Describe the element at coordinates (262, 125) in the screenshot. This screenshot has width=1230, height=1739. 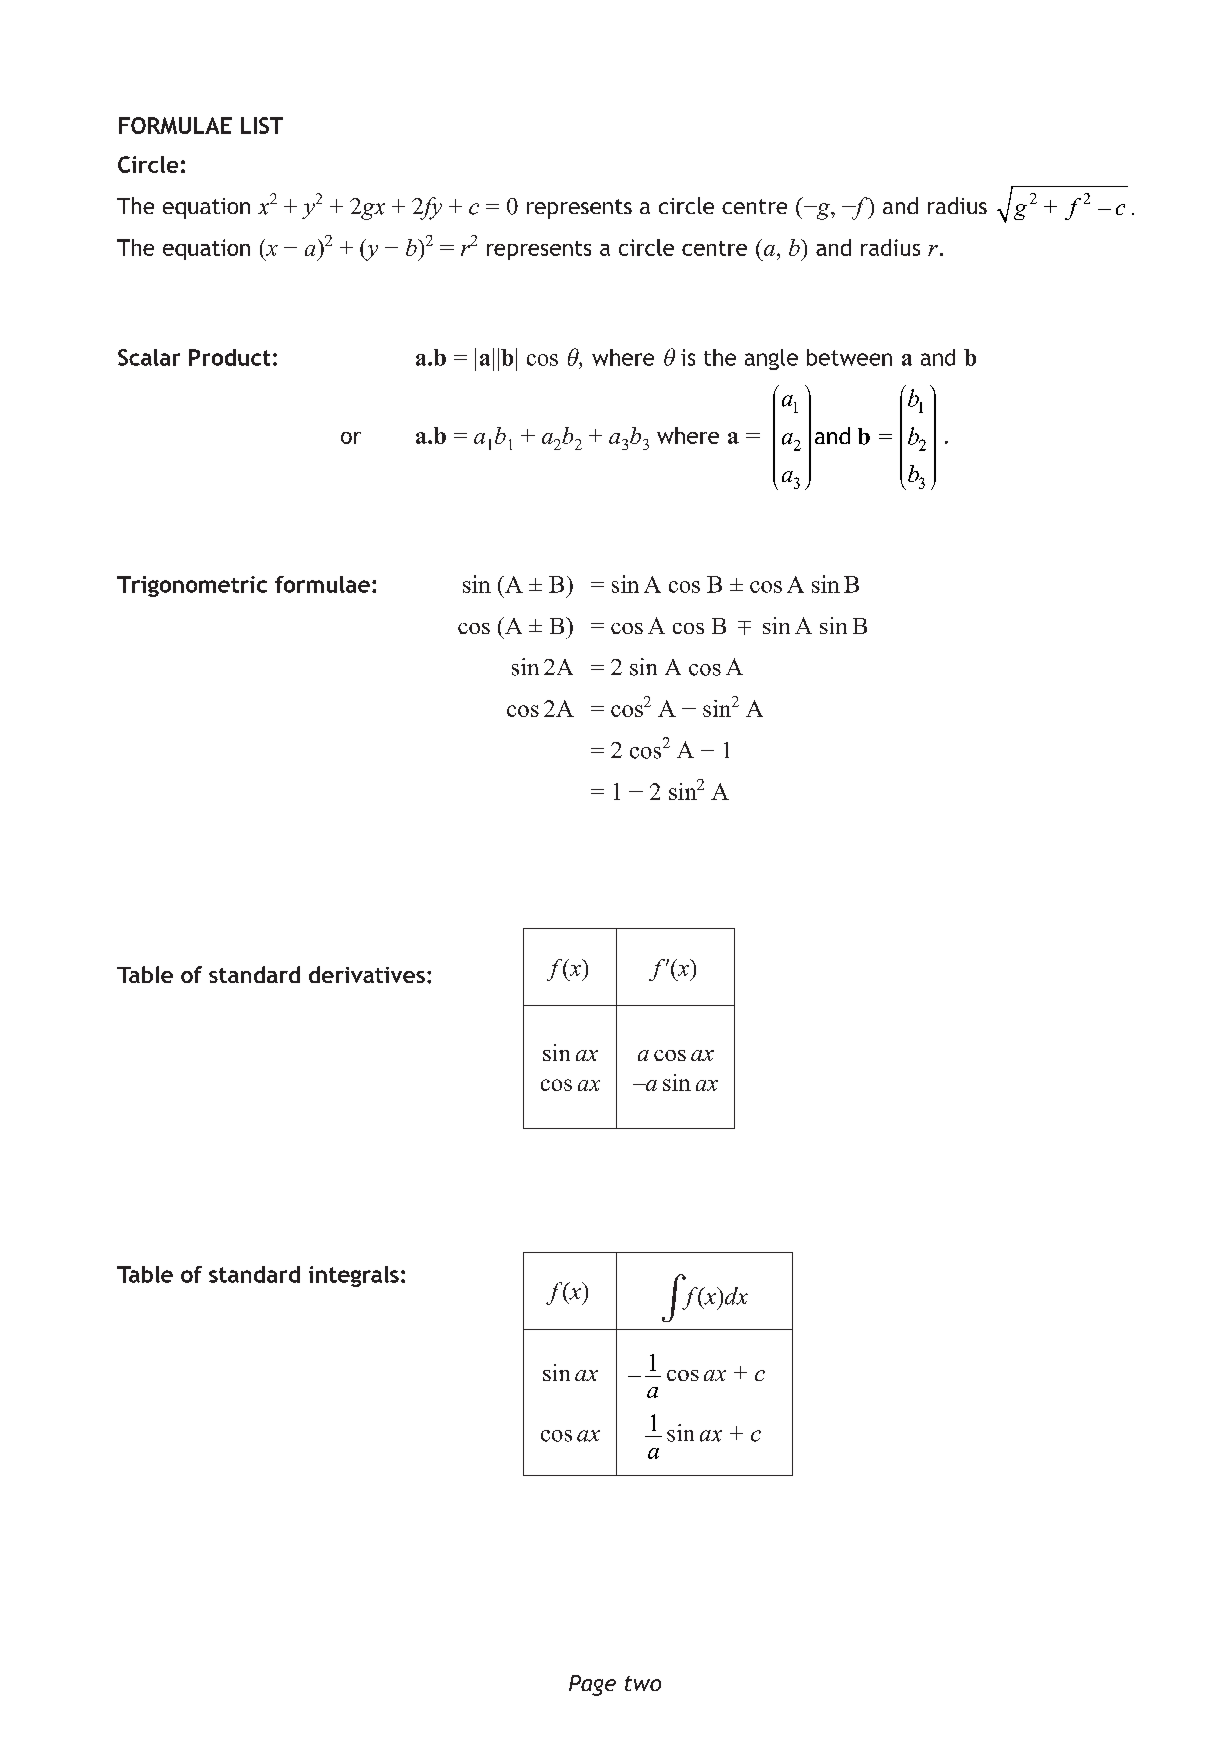
I see `LIST` at that location.
